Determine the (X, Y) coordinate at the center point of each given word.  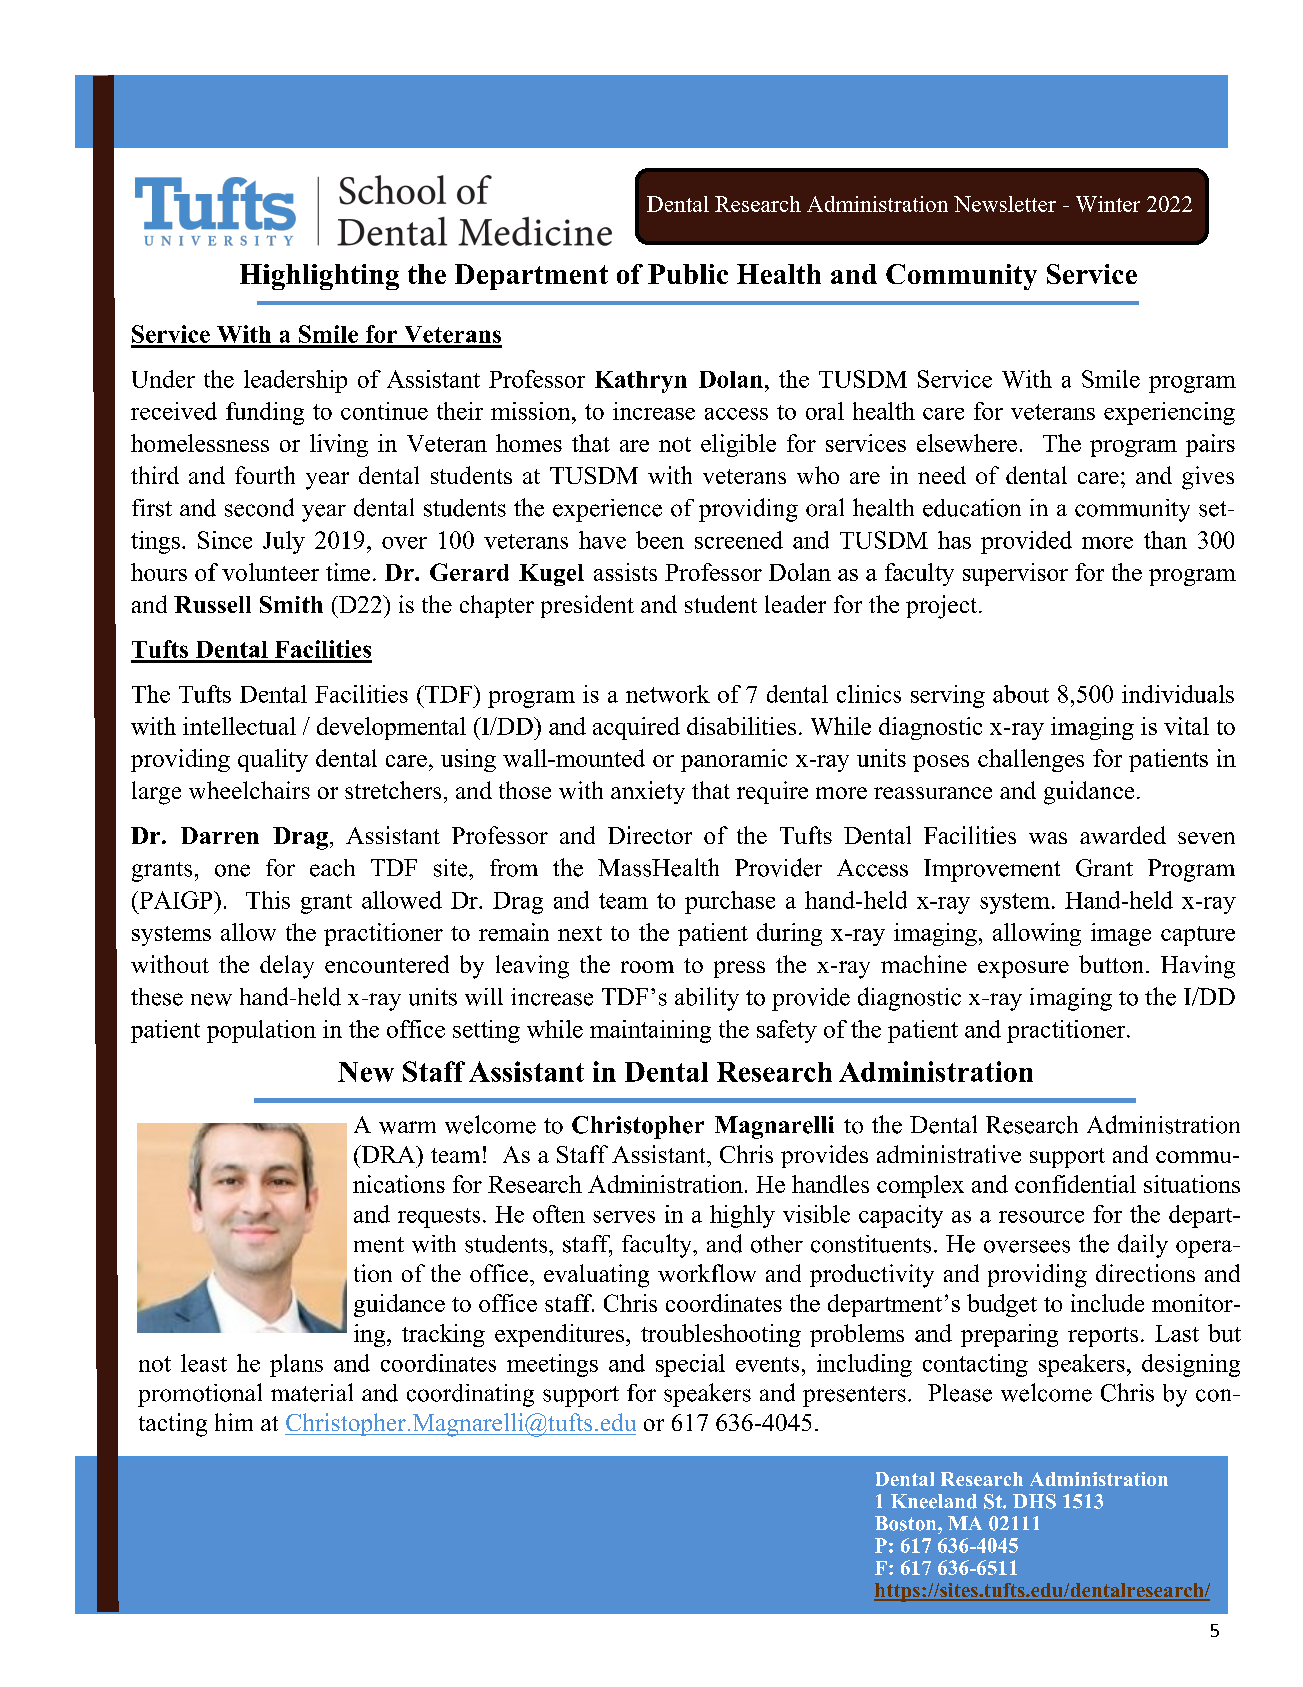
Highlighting (319, 277)
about (1021, 694)
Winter (1108, 204)
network (668, 694)
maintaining (650, 1031)
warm (407, 1127)
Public (688, 274)
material (312, 1392)
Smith (291, 604)
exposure (1023, 969)
